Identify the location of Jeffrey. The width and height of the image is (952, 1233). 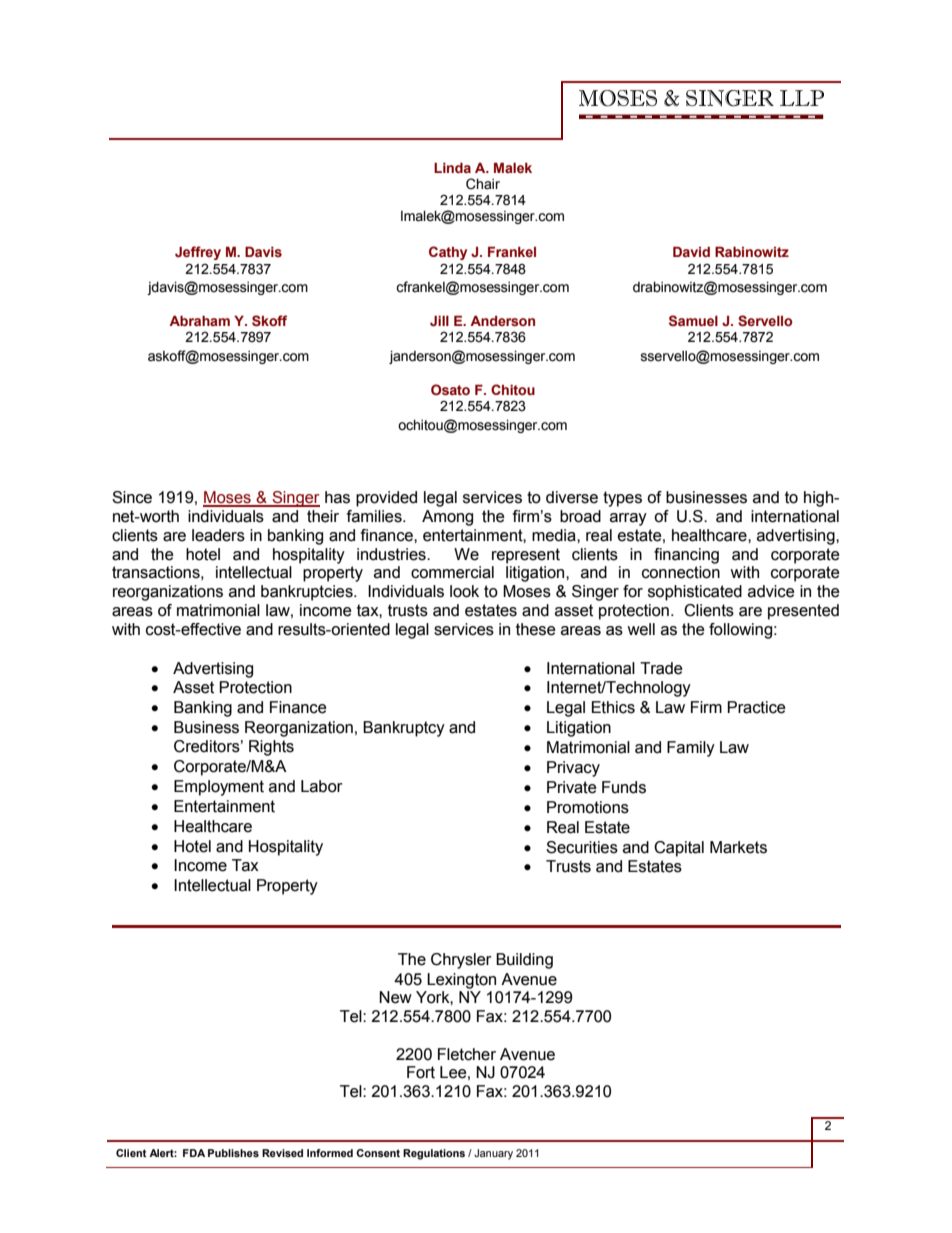
(198, 253).
